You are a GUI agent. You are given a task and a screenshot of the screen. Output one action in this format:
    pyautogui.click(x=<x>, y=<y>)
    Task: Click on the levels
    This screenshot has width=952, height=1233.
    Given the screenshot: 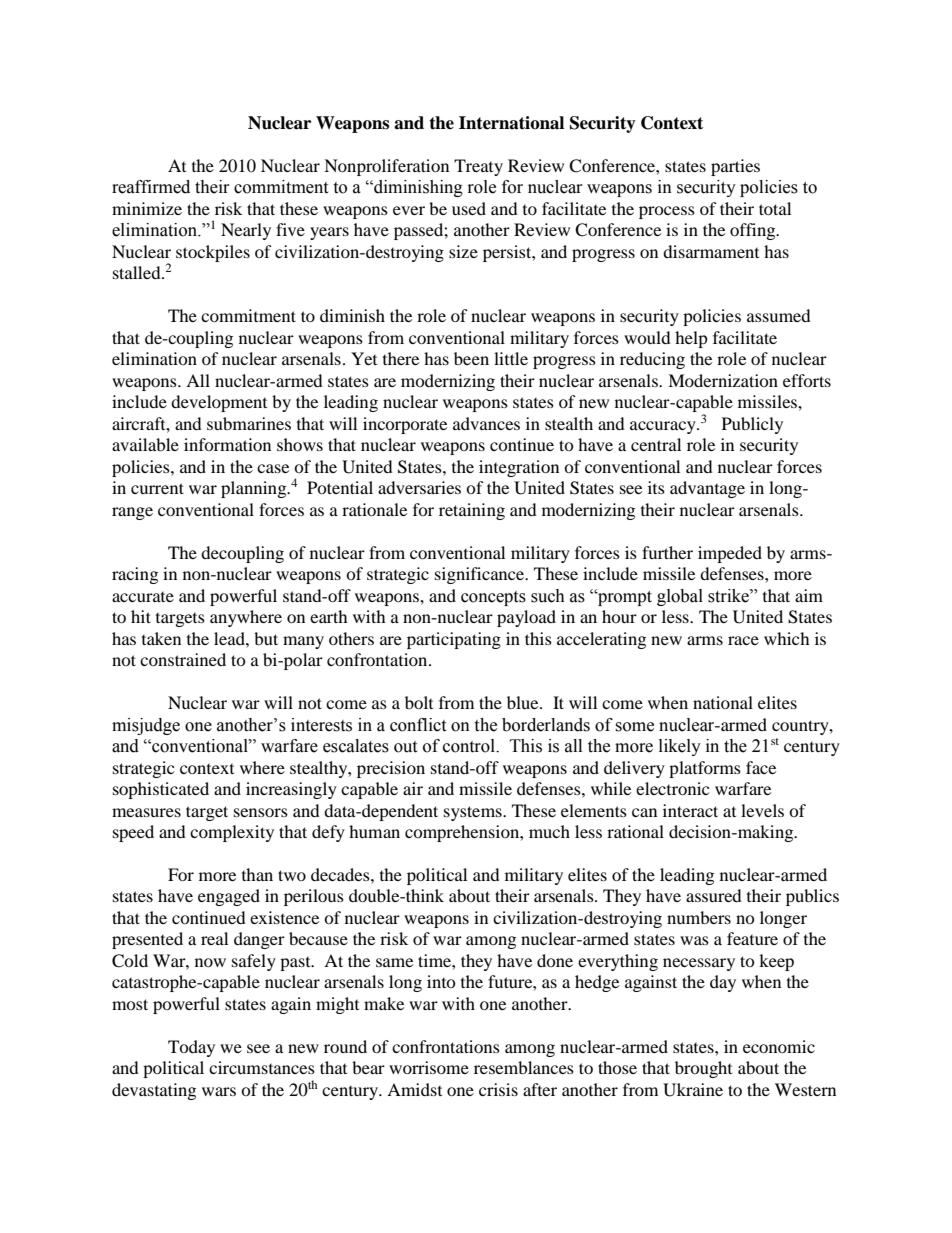 What is the action you would take?
    pyautogui.click(x=762, y=810)
